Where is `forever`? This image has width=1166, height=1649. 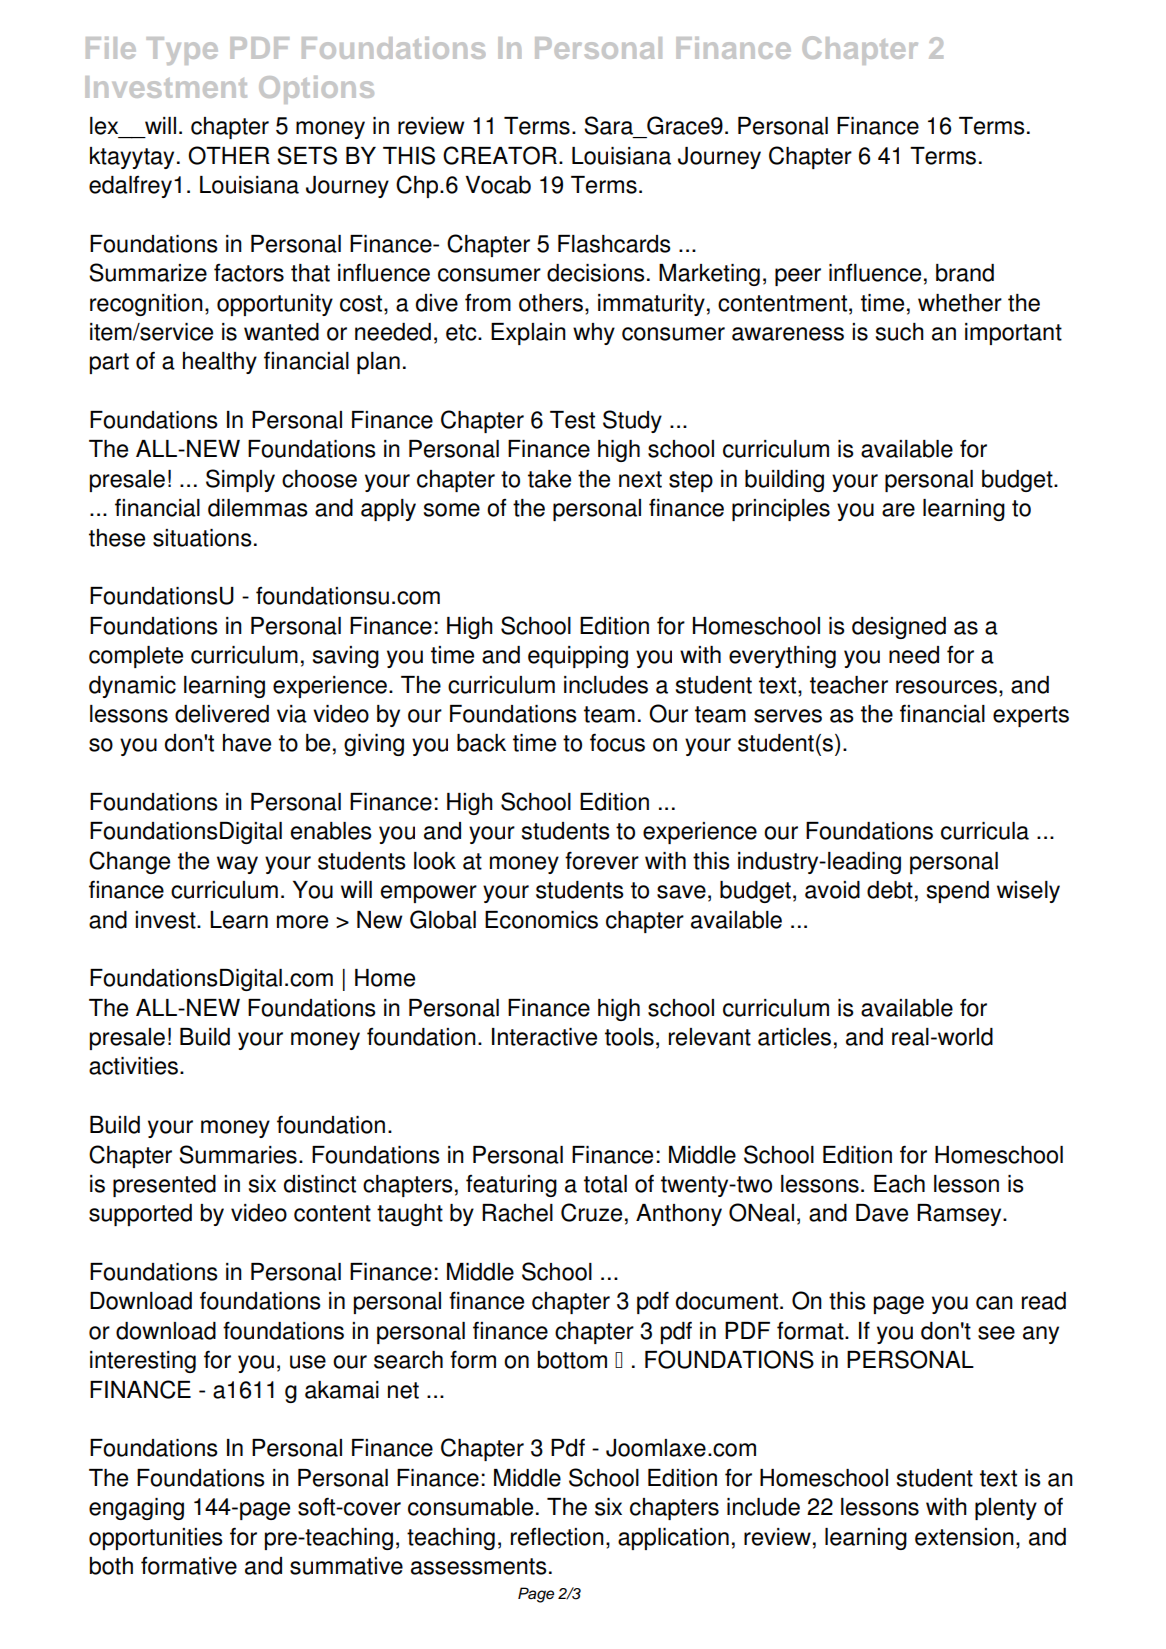 forever is located at coordinates (602, 860).
